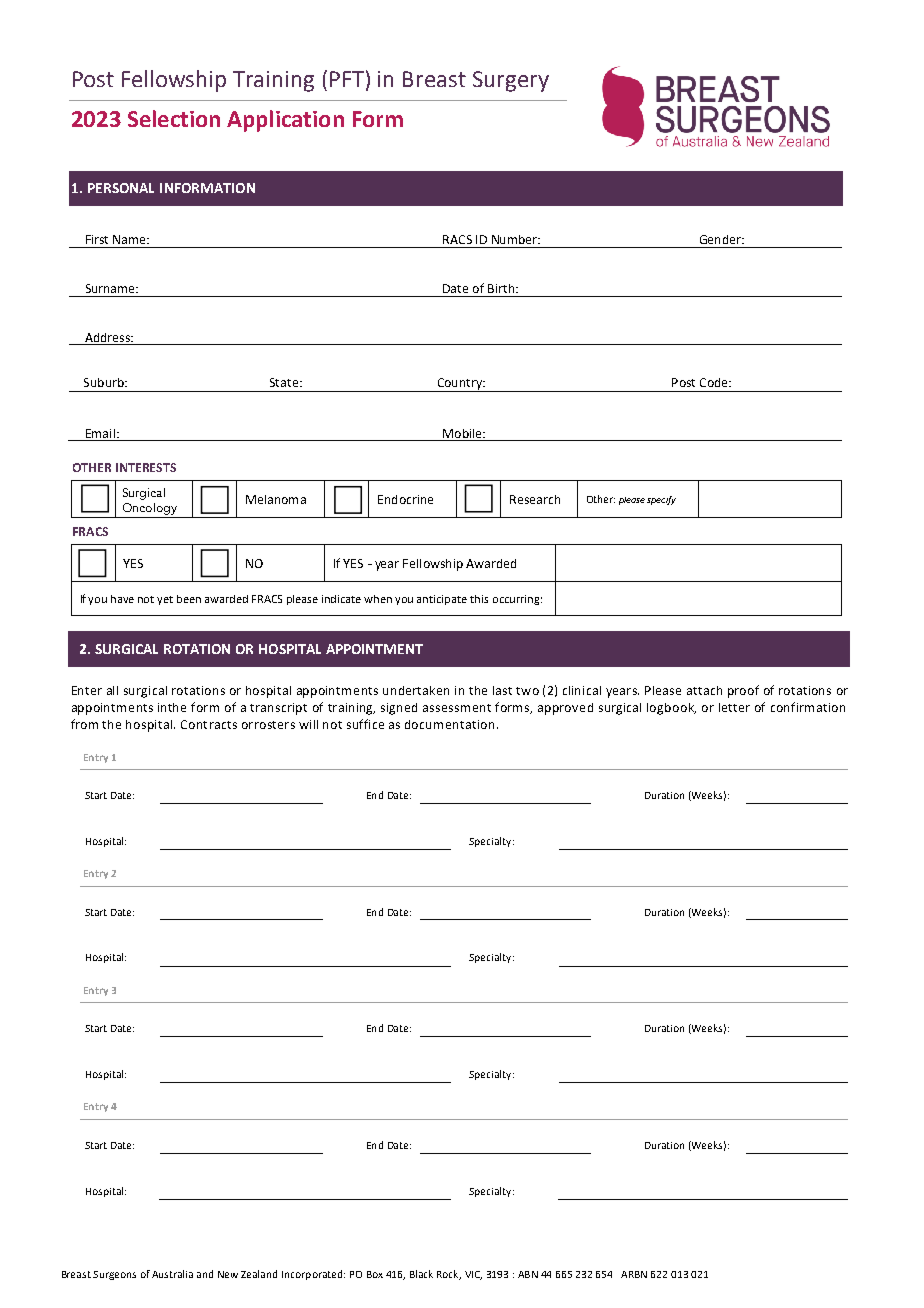 This screenshot has width=924, height=1308. I want to click on Surgery, so click(511, 81).
